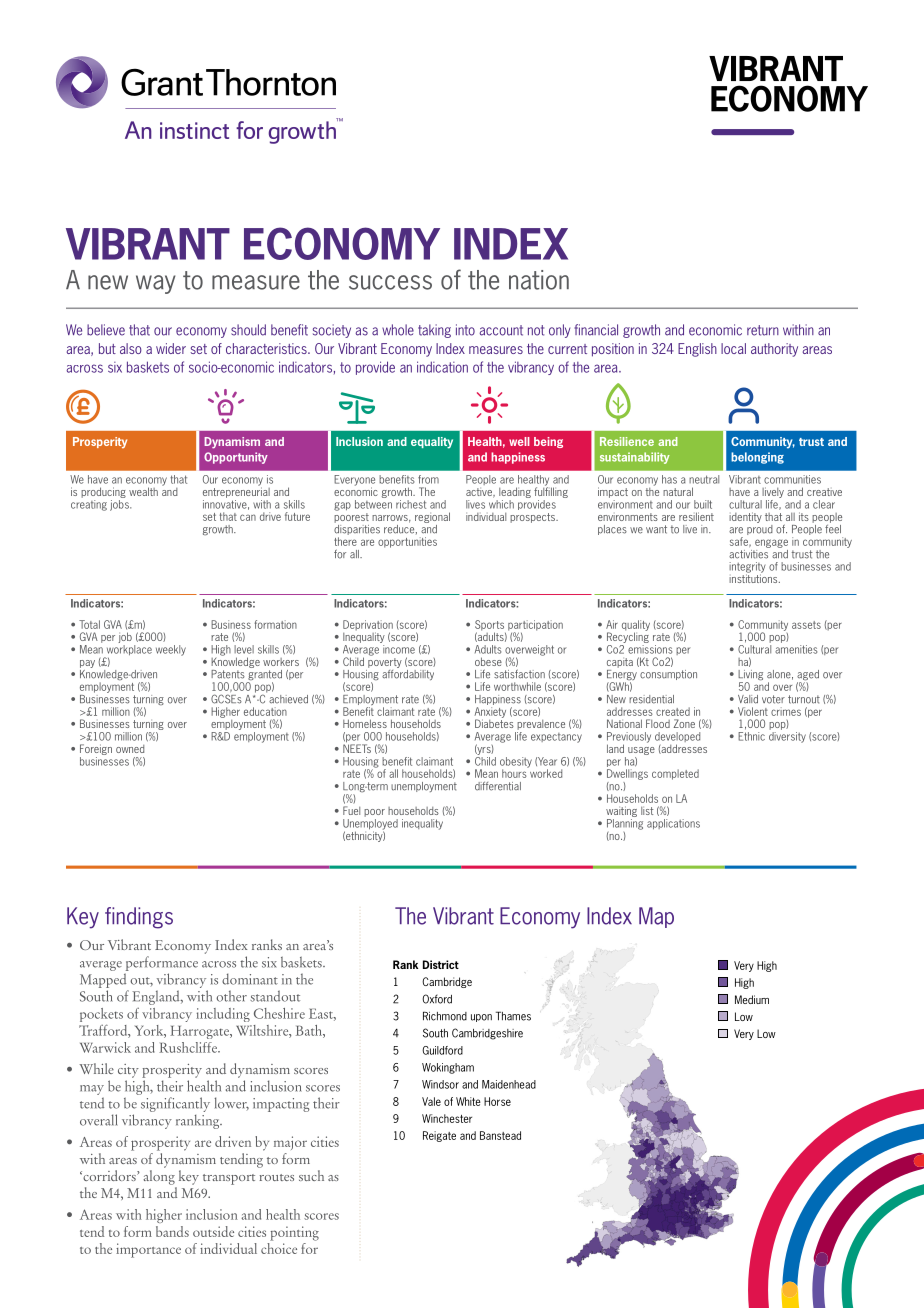 This image has width=924, height=1308. Describe the element at coordinates (171, 650) in the image. I see `weekly` at that location.
